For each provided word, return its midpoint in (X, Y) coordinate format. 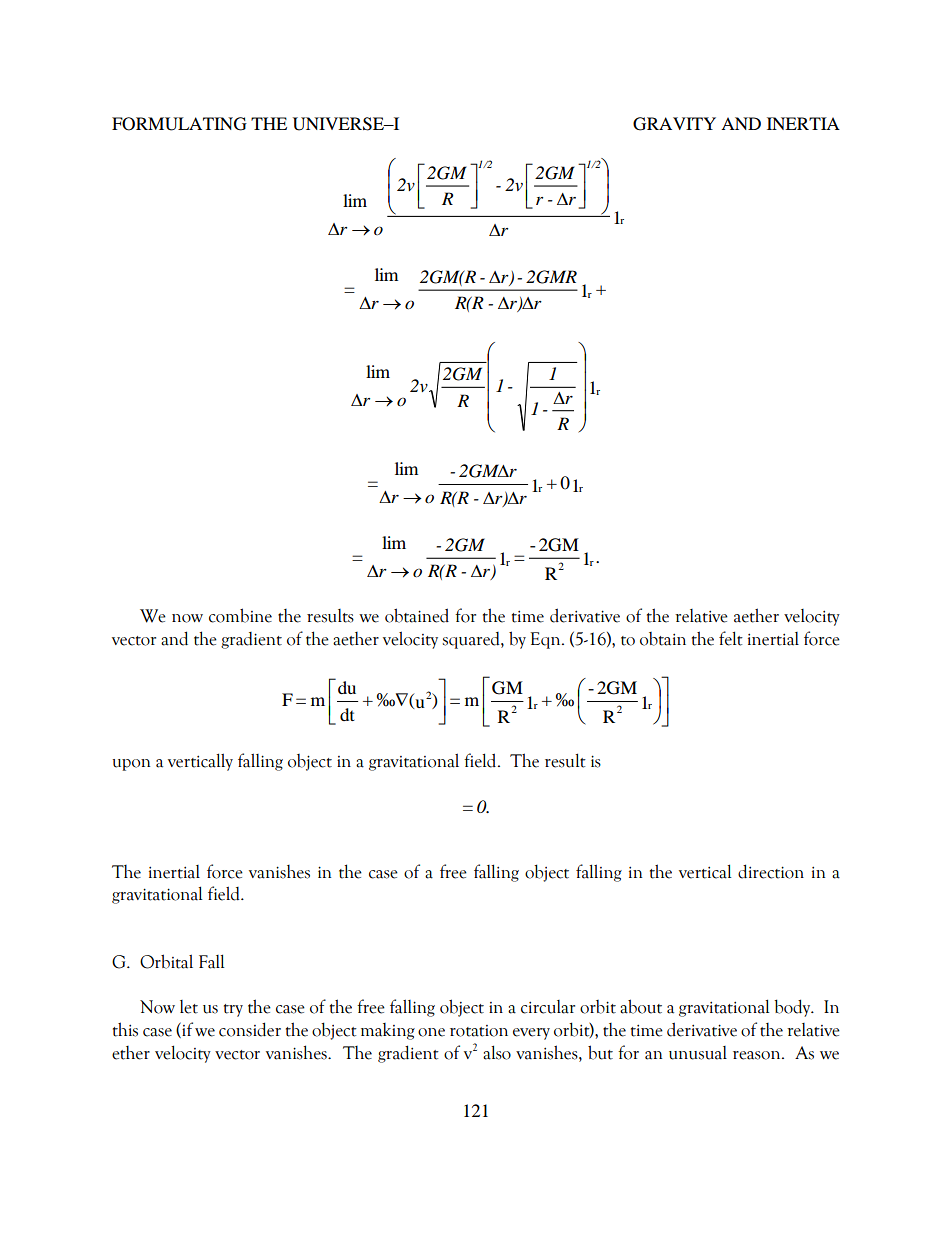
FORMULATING (179, 124)
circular (548, 1007)
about (641, 1006)
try (233, 1010)
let (189, 1007)
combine (240, 615)
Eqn (546, 640)
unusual (698, 1053)
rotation (479, 1031)
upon (131, 765)
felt (731, 638)
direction (771, 871)
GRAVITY (674, 124)
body (793, 1008)
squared (472, 640)
